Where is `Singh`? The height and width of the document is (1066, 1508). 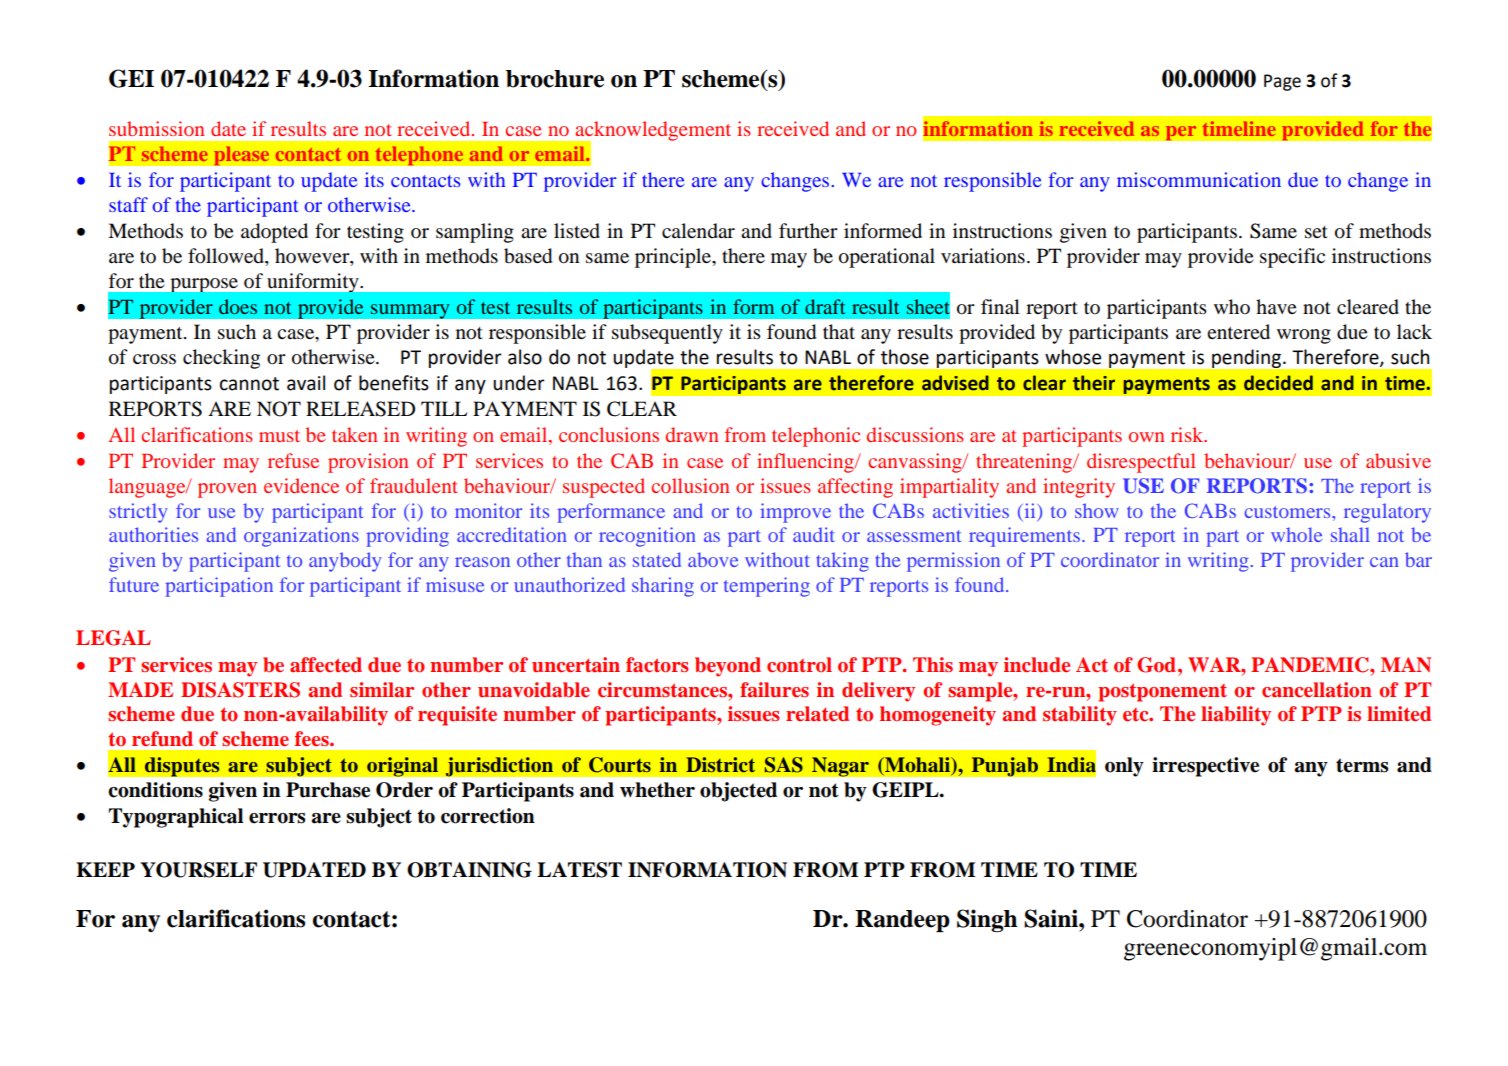
Singh is located at coordinates (987, 921).
